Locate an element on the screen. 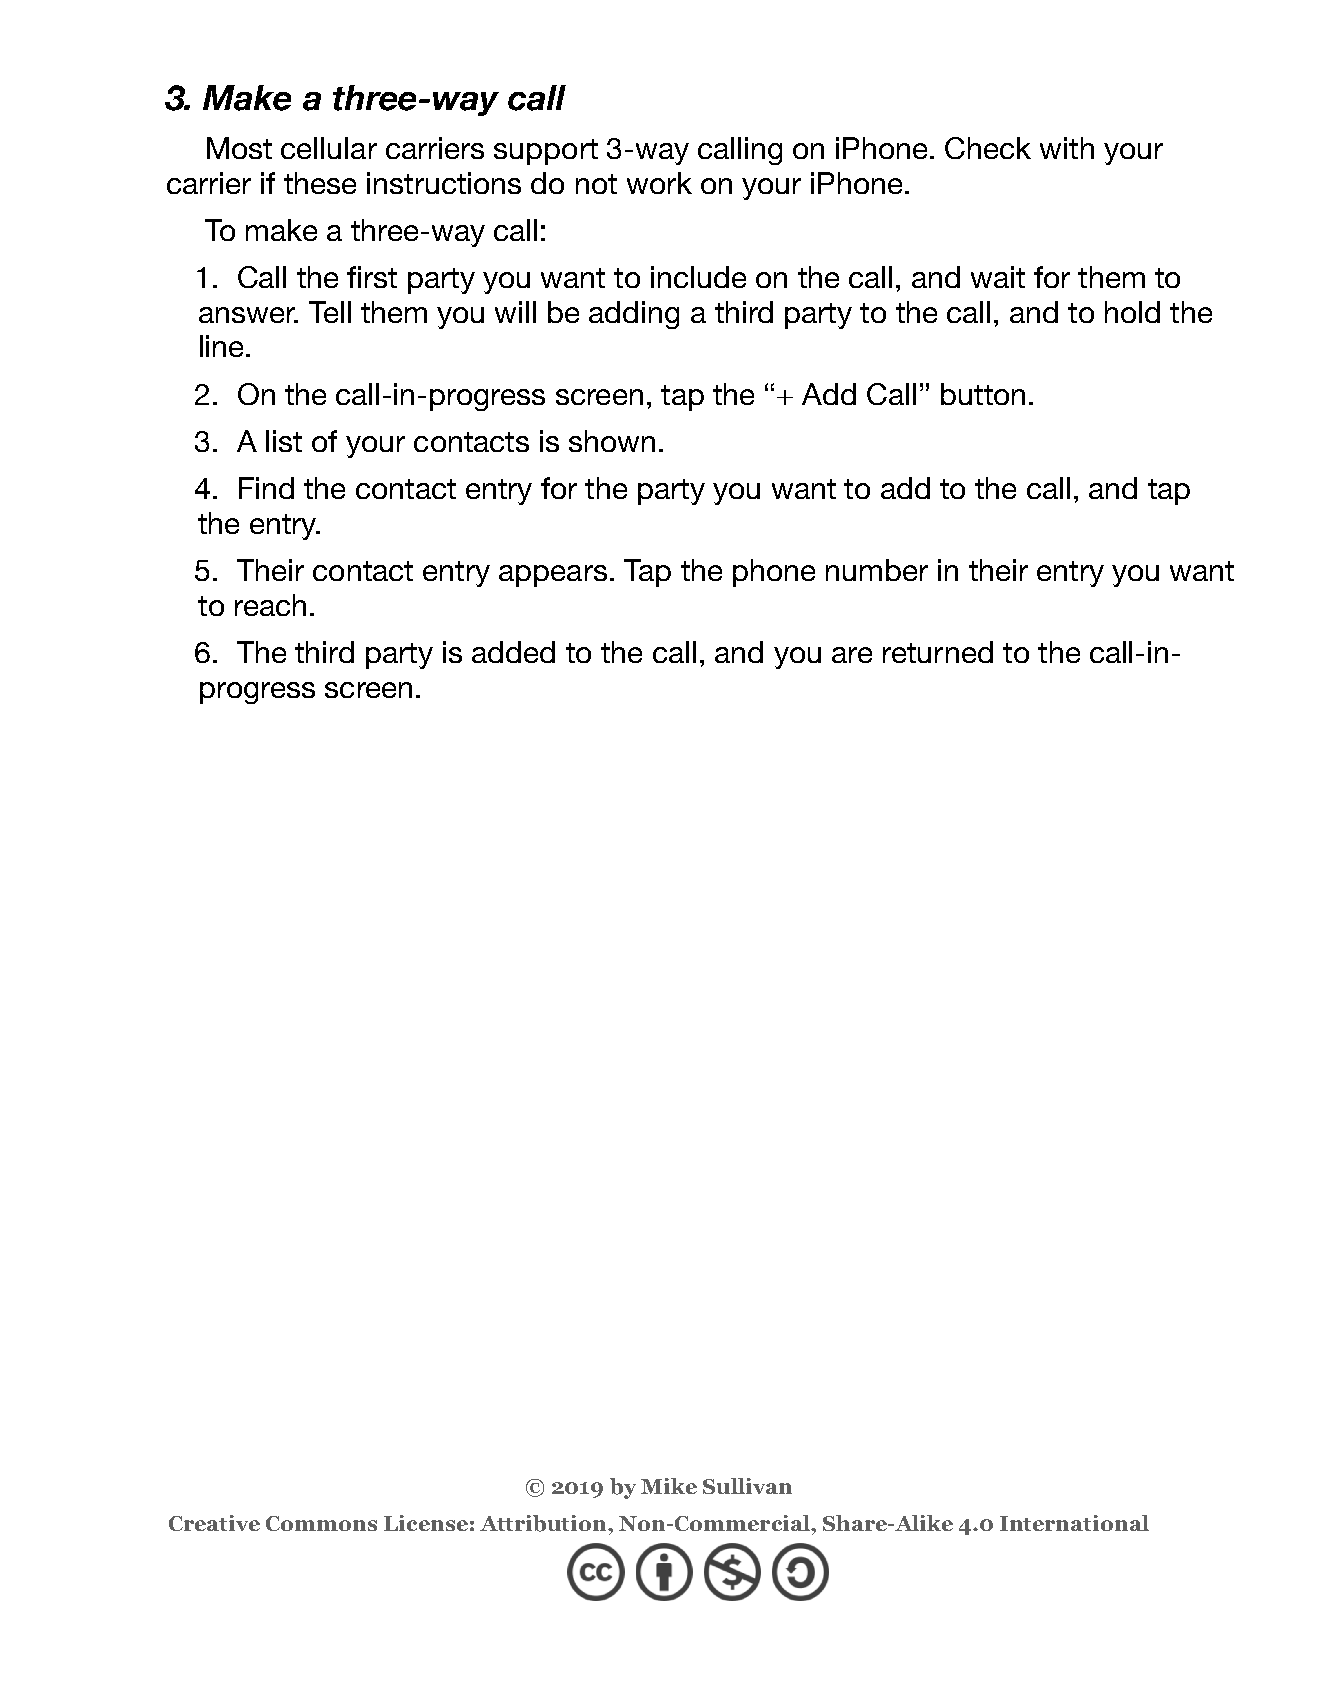 The image size is (1318, 1705). Commons is located at coordinates (321, 1523).
